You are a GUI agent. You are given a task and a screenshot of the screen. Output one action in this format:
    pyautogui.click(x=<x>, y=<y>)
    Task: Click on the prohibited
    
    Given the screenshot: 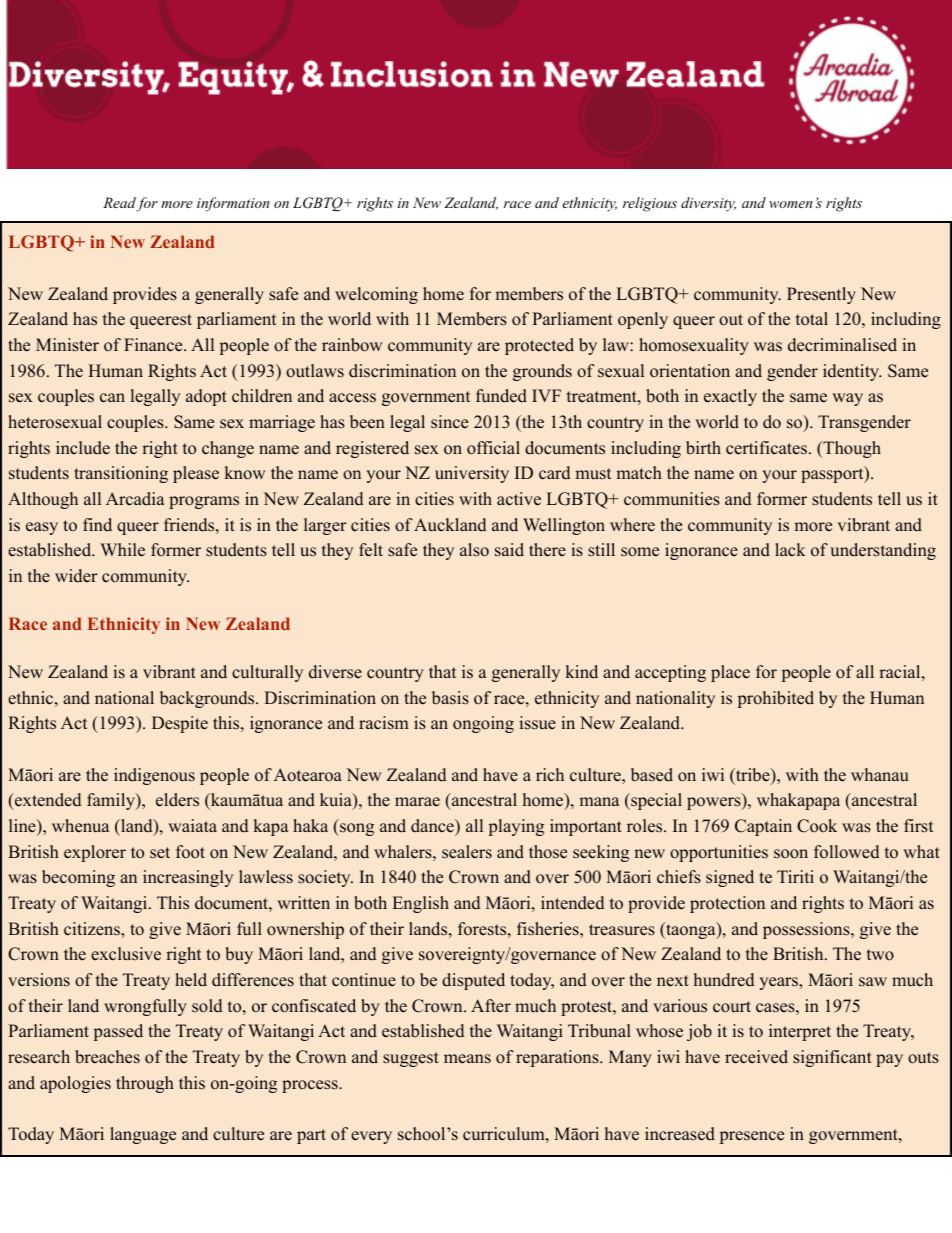 What is the action you would take?
    pyautogui.click(x=776, y=699)
